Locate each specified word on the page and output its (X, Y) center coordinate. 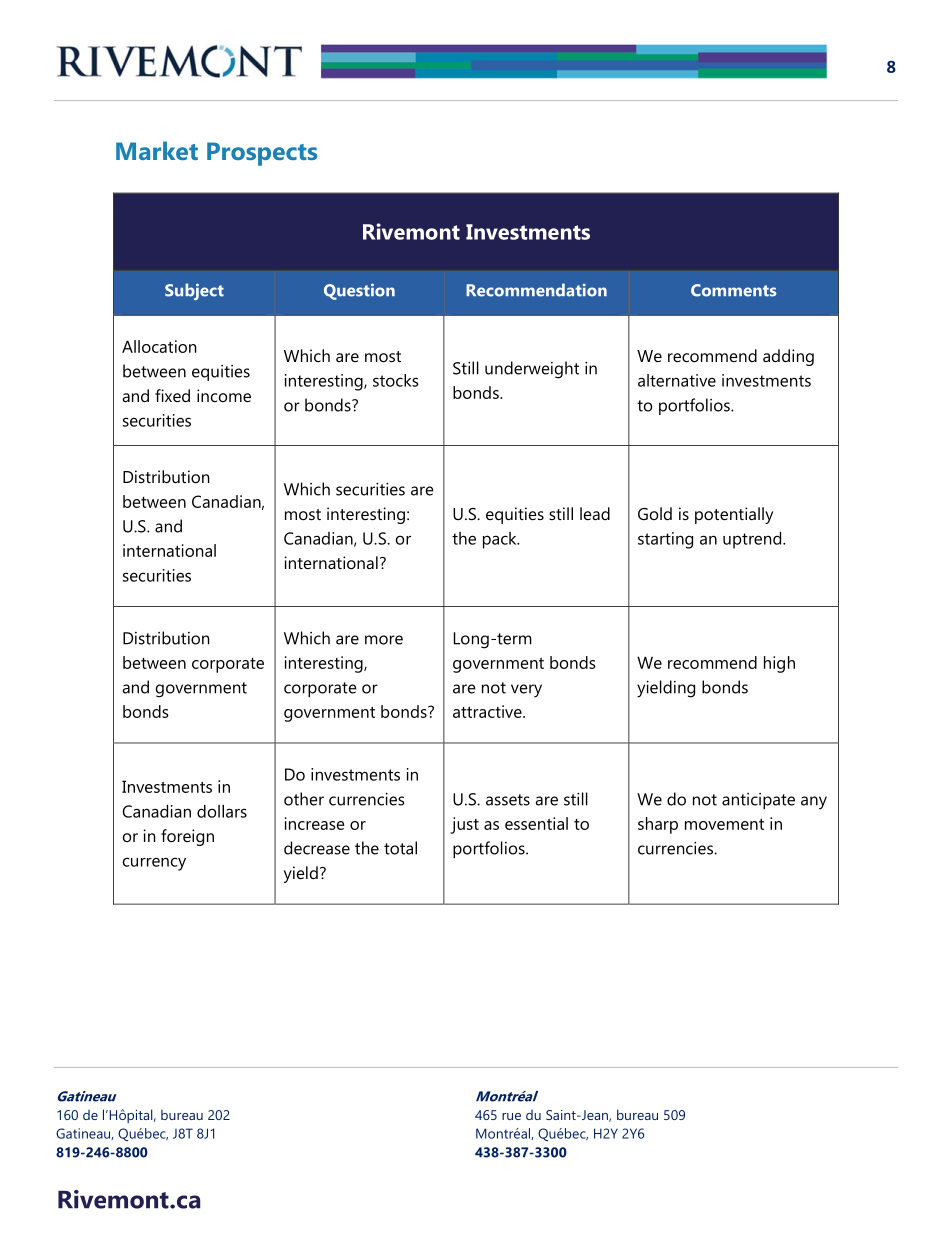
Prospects (262, 154)
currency (154, 864)
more (384, 640)
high (779, 664)
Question (359, 291)
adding (788, 357)
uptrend (753, 540)
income (224, 395)
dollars (222, 811)
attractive (488, 711)
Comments (733, 290)
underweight (532, 370)
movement (724, 824)
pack (501, 540)
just (464, 825)
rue (511, 1116)
